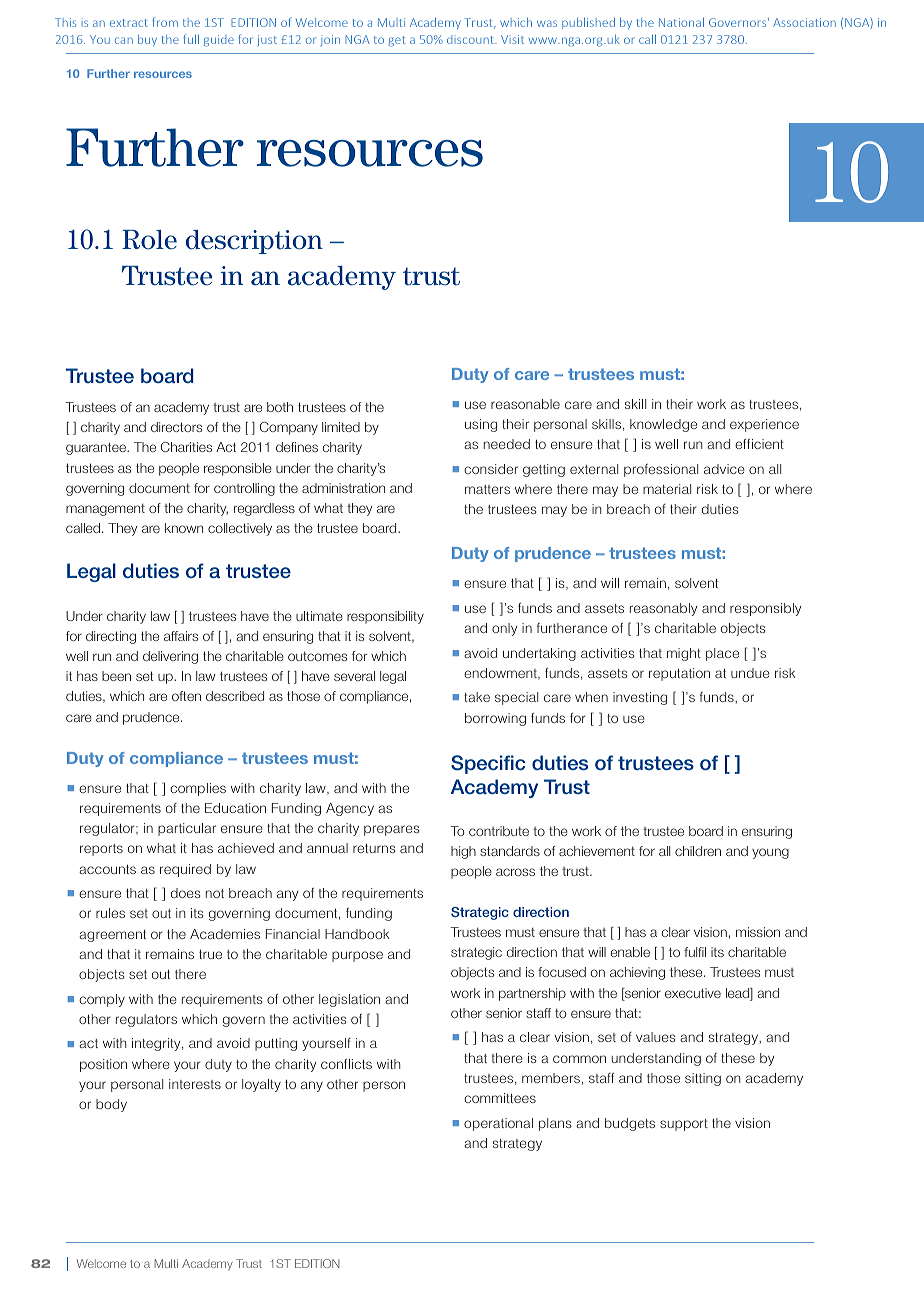 This screenshot has width=924, height=1308. I want to click on known, so click(184, 528).
